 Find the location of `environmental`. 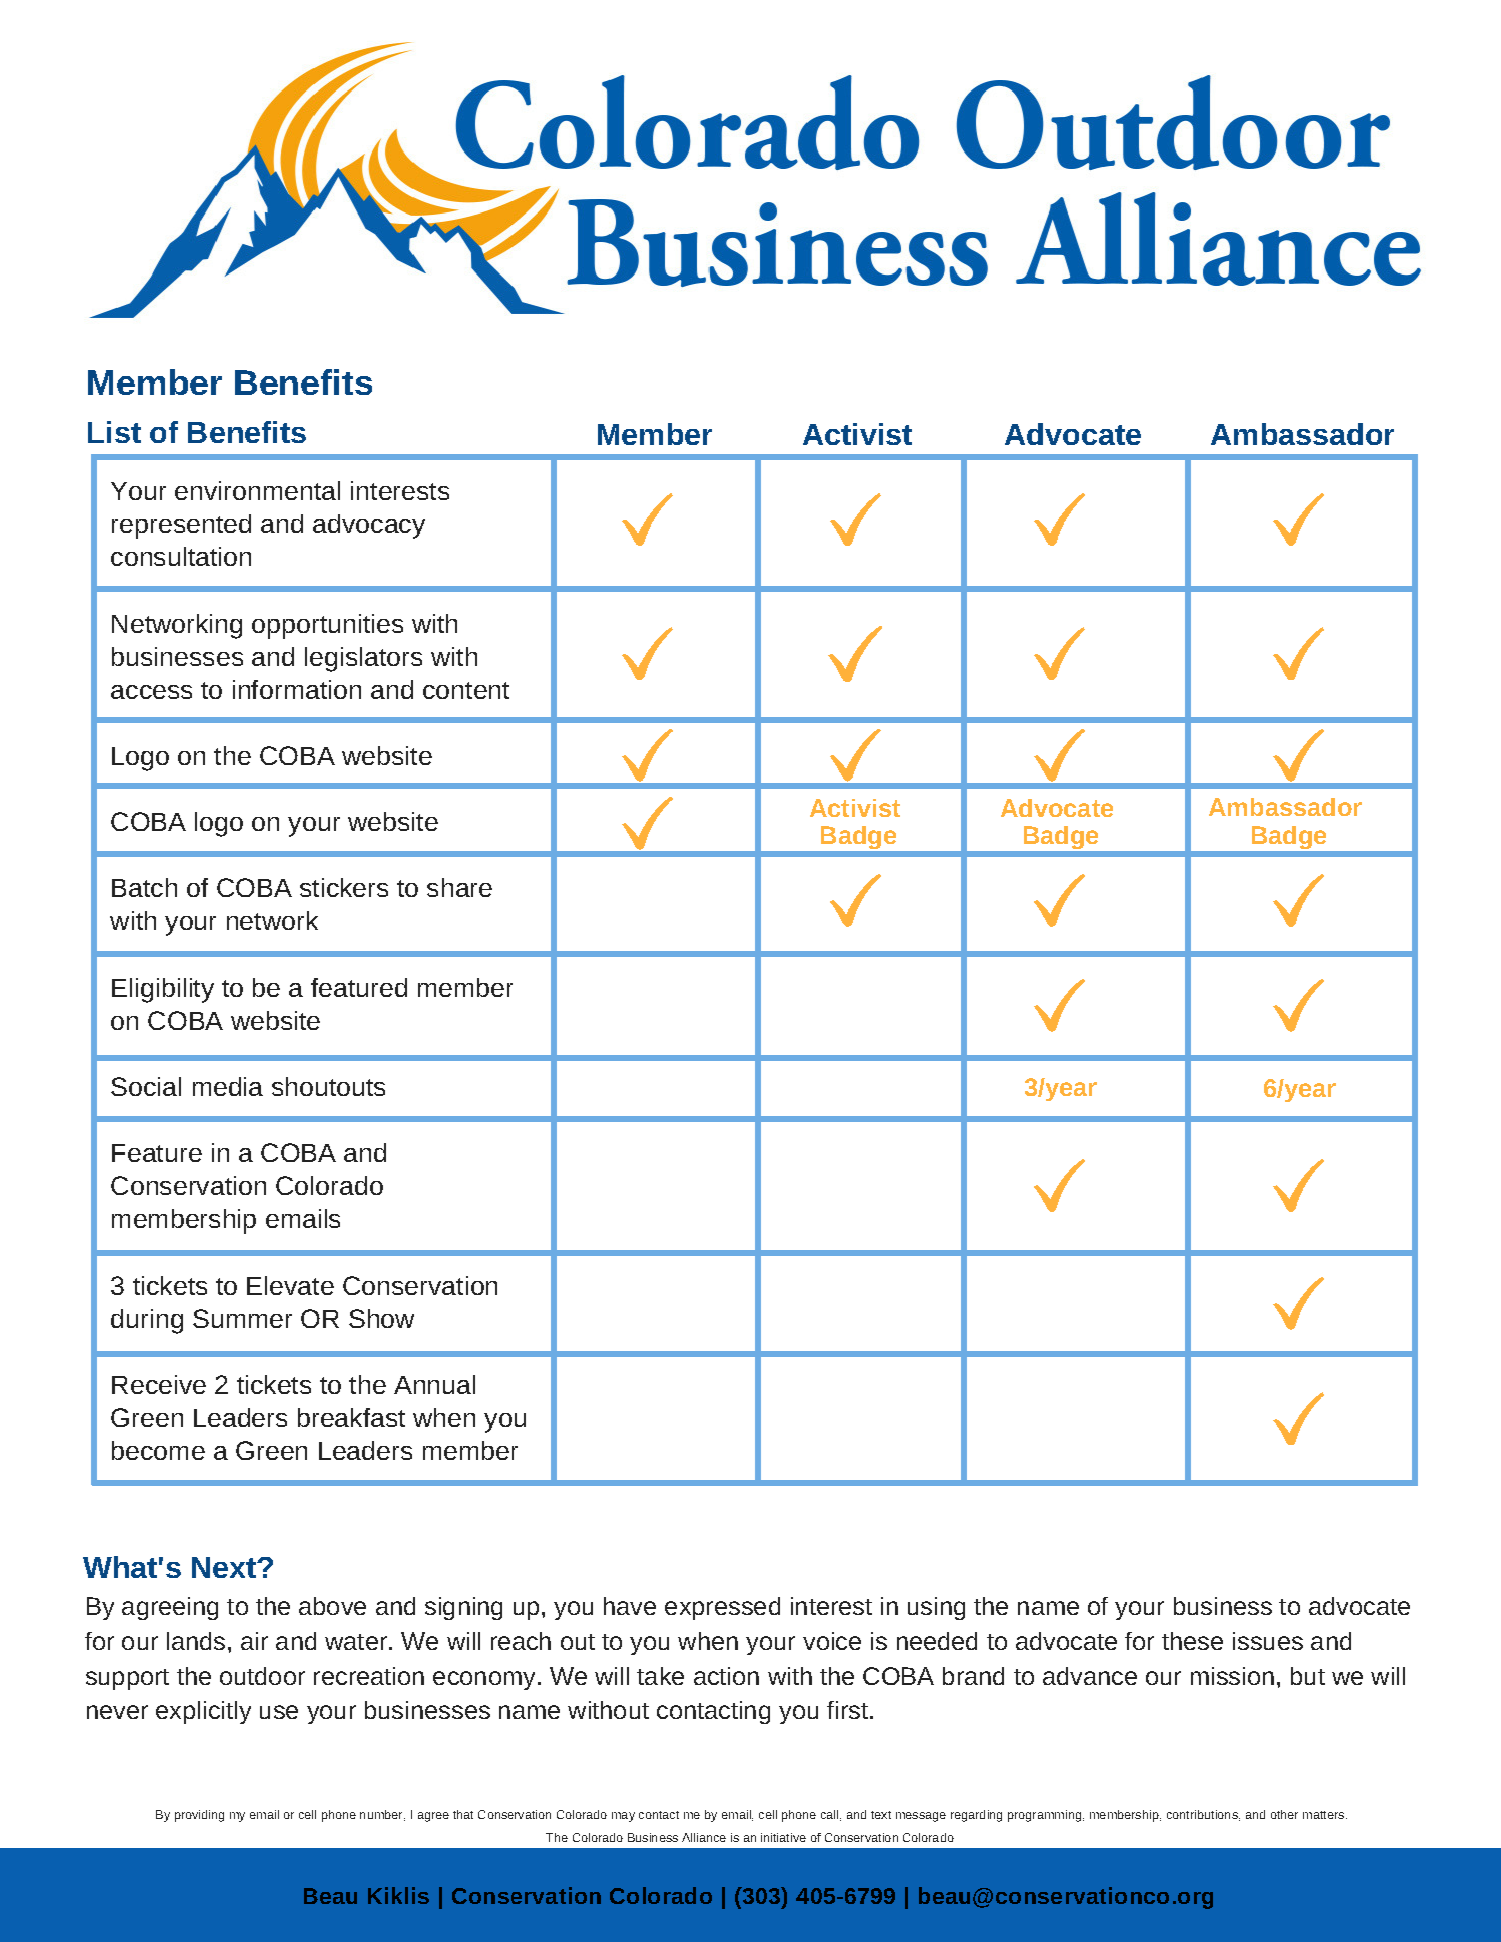

environmental is located at coordinates (257, 490).
